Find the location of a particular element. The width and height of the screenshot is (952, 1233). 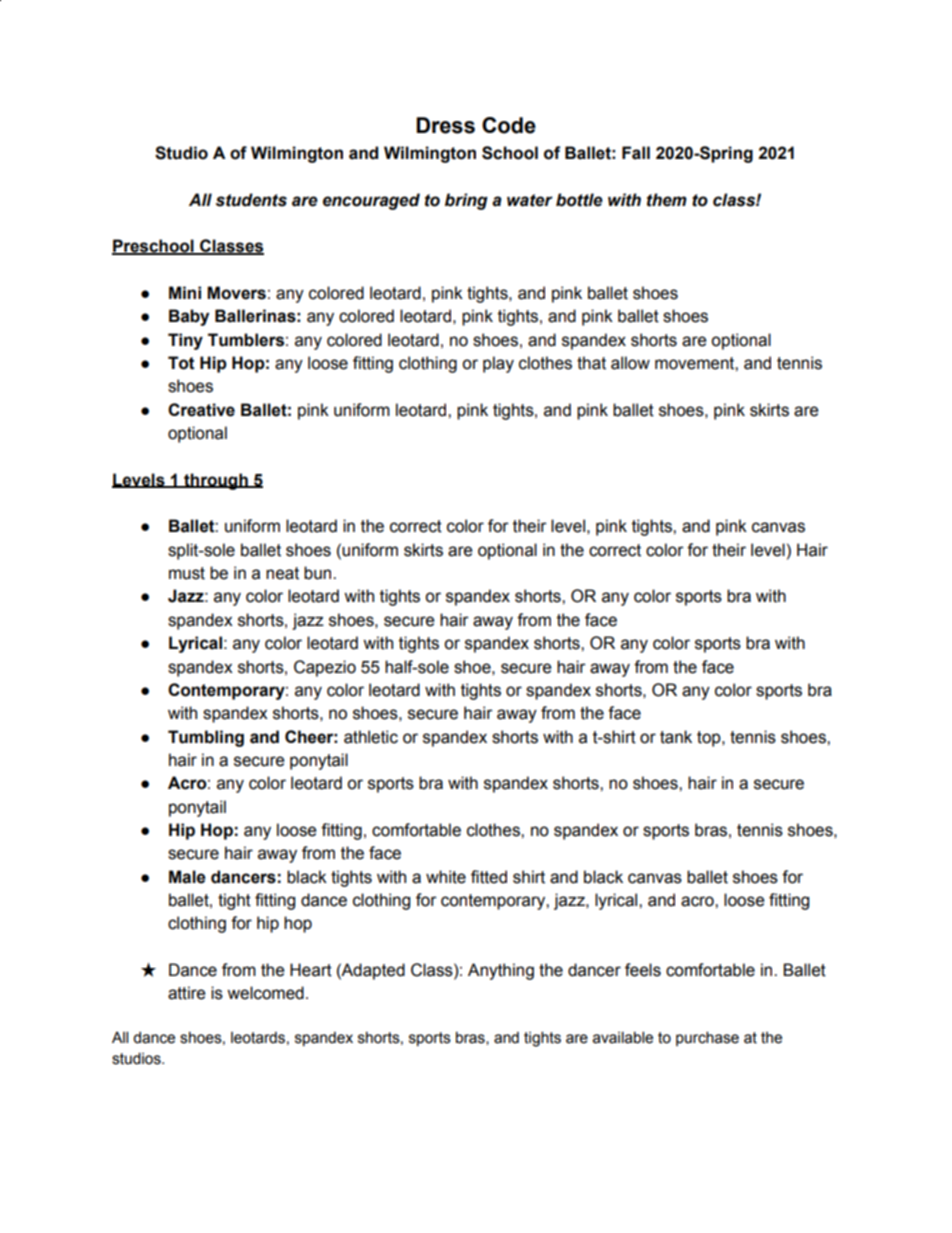

play is located at coordinates (498, 364).
